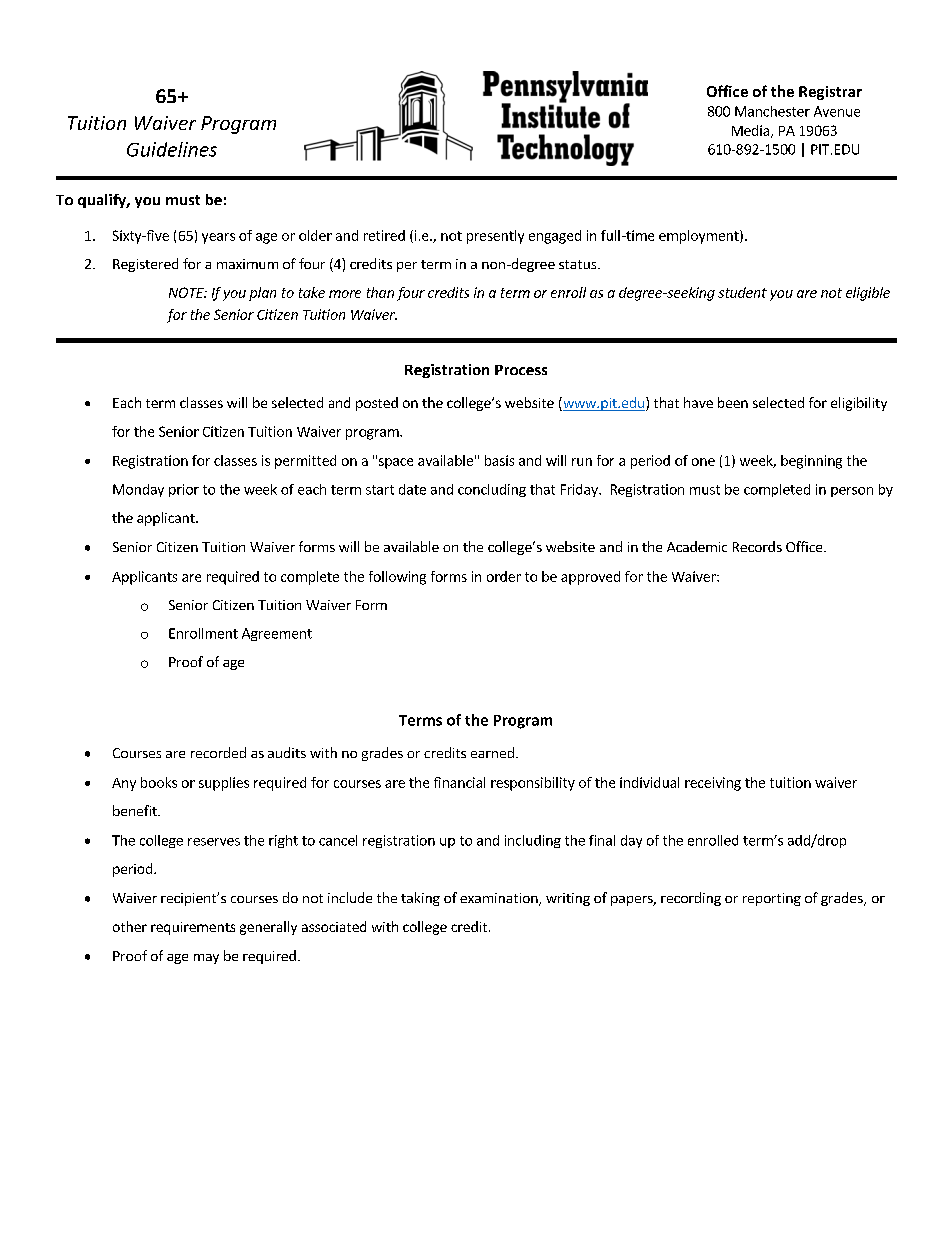 The image size is (952, 1233). What do you see at coordinates (504, 576) in the page?
I see `order` at bounding box center [504, 576].
